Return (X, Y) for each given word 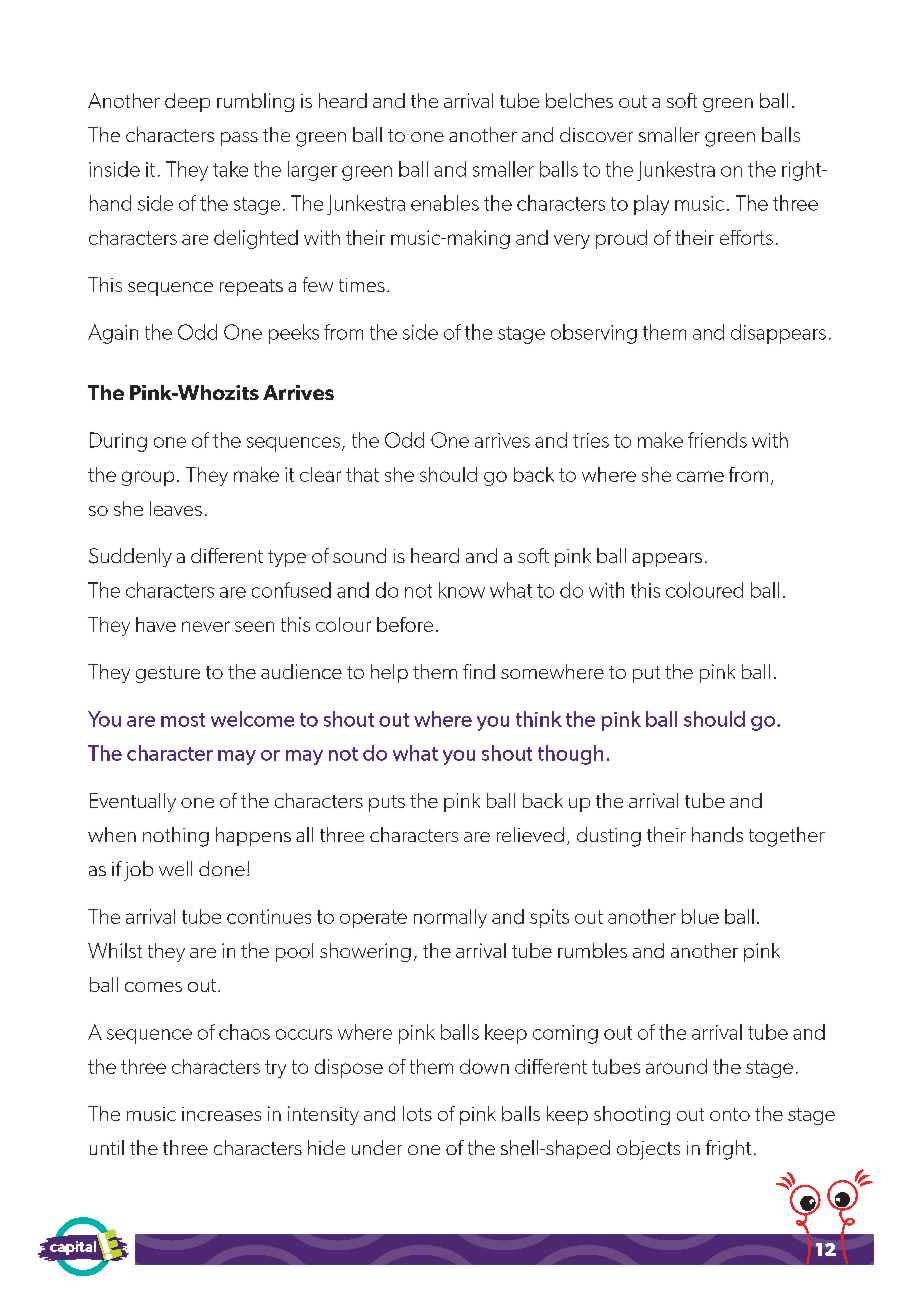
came (700, 476)
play (651, 205)
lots (417, 1113)
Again (113, 334)
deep (187, 102)
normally (450, 918)
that (362, 474)
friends (717, 440)
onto (730, 1114)
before (405, 624)
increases (221, 1114)
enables (445, 203)
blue (700, 916)
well (175, 868)
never (206, 626)
